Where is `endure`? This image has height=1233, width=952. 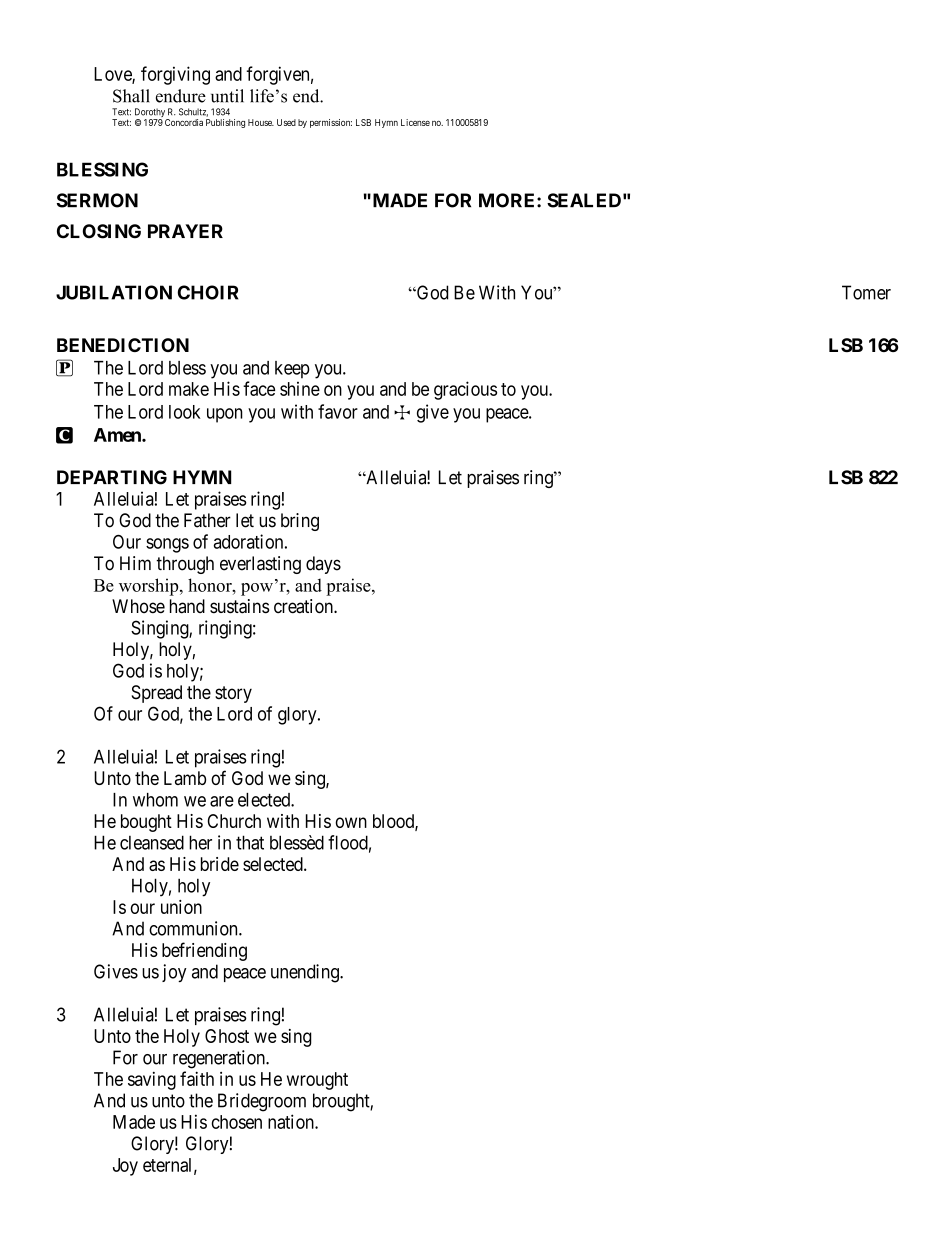
endure is located at coordinates (181, 96).
